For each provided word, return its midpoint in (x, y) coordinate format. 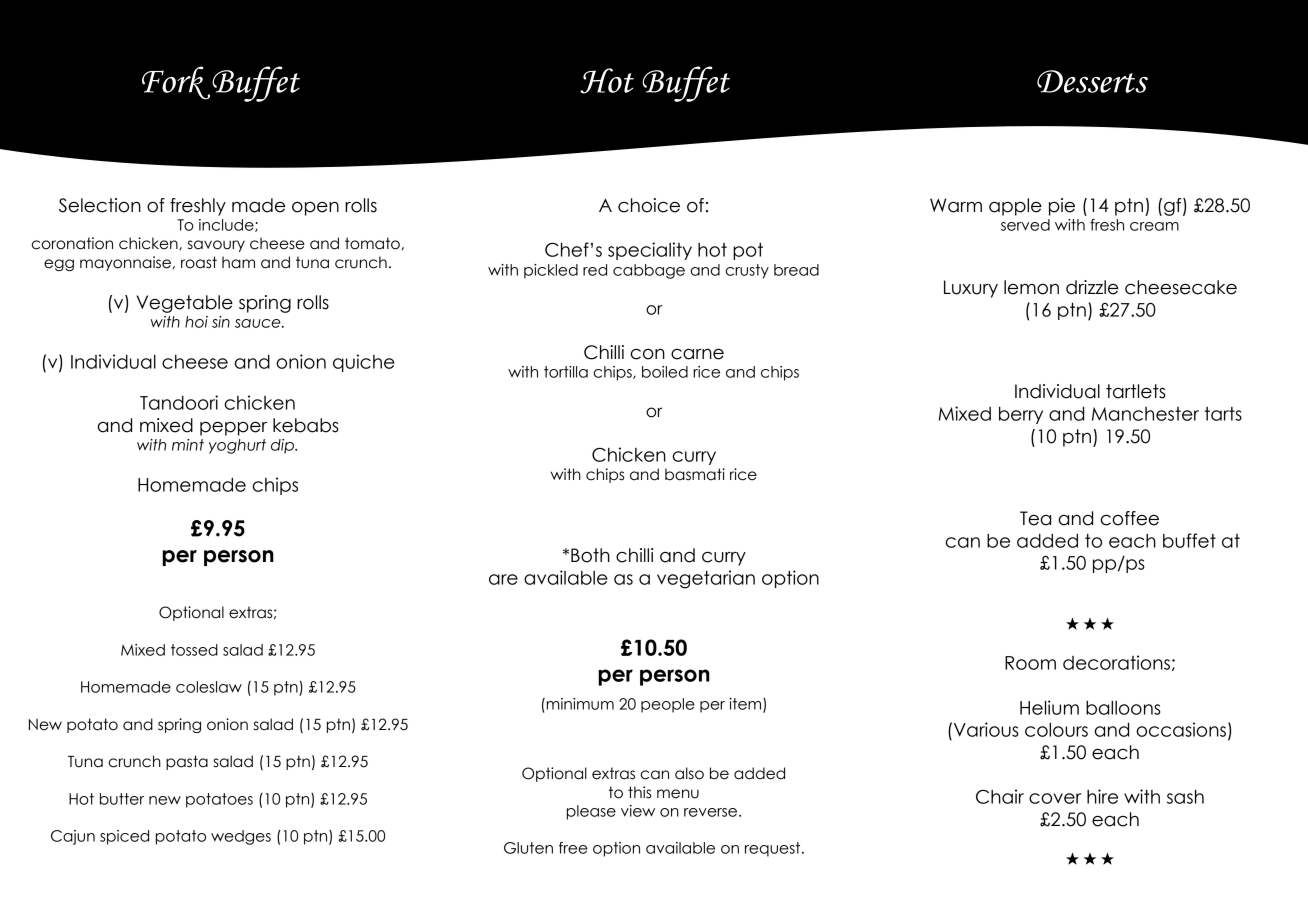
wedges (241, 837)
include (227, 225)
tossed (194, 650)
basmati (695, 474)
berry (1021, 415)
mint (188, 445)
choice (649, 205)
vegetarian (706, 579)
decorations (1116, 662)
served (1025, 225)
